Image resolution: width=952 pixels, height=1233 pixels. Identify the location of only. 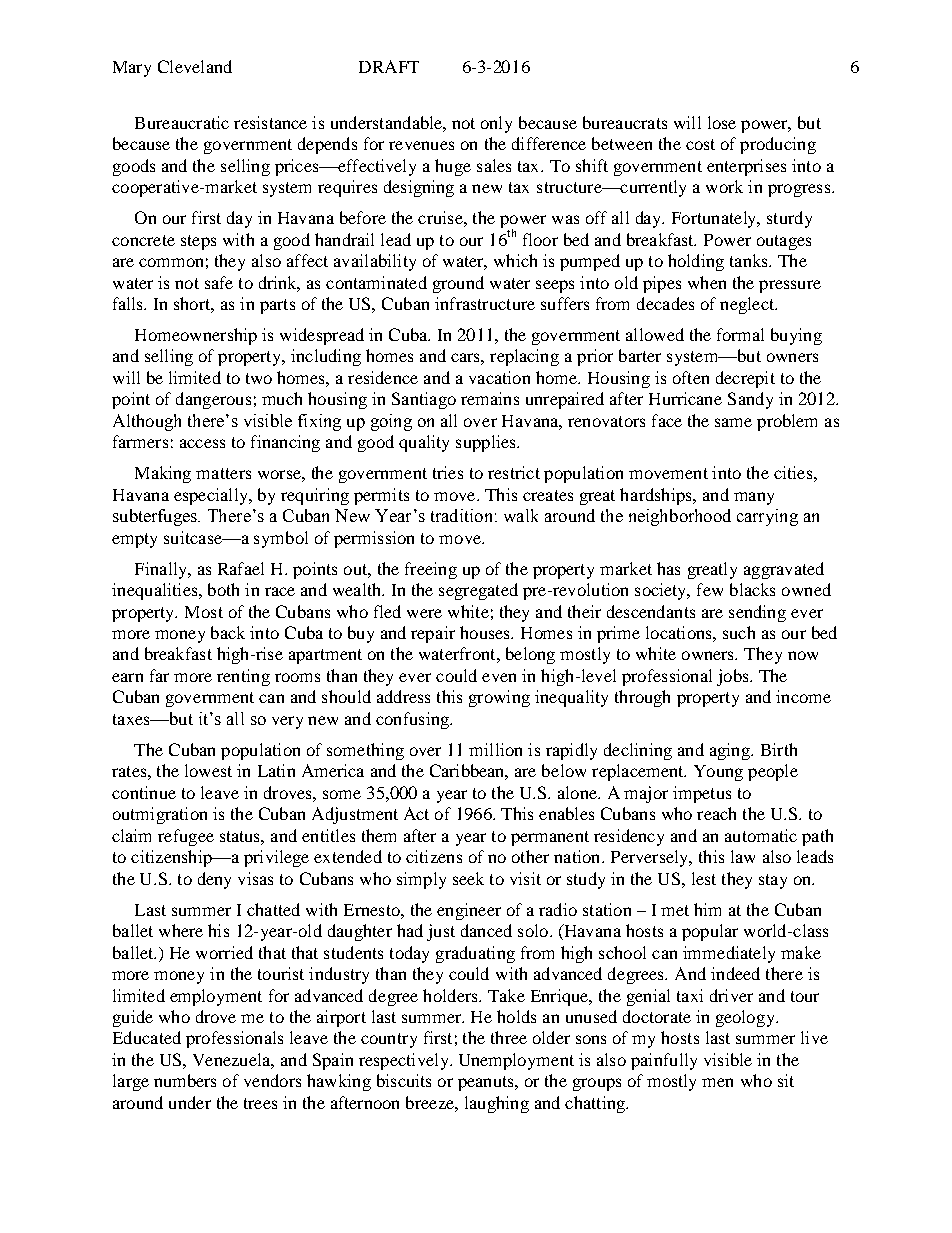
(496, 124).
